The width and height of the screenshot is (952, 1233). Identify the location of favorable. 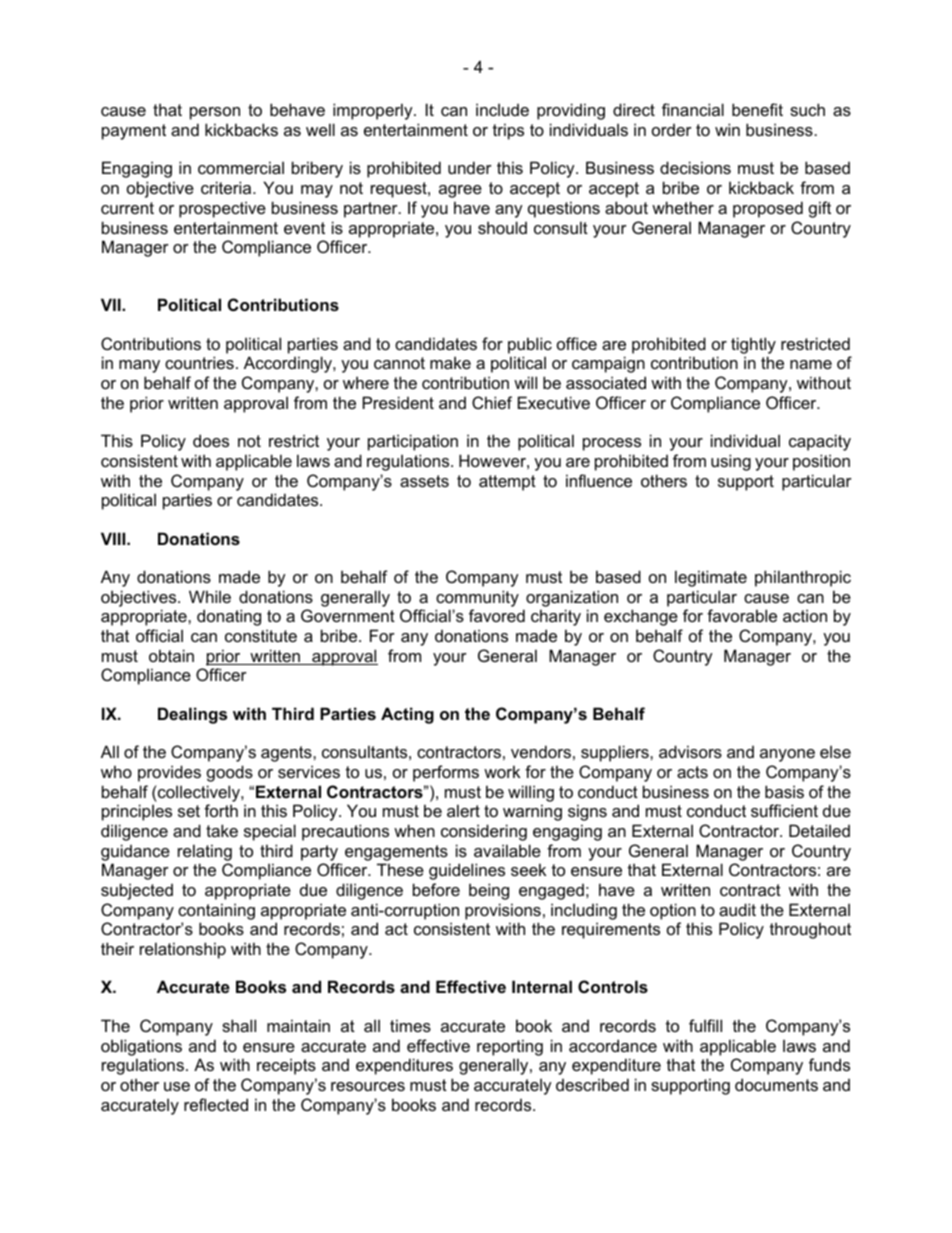
(742, 615).
